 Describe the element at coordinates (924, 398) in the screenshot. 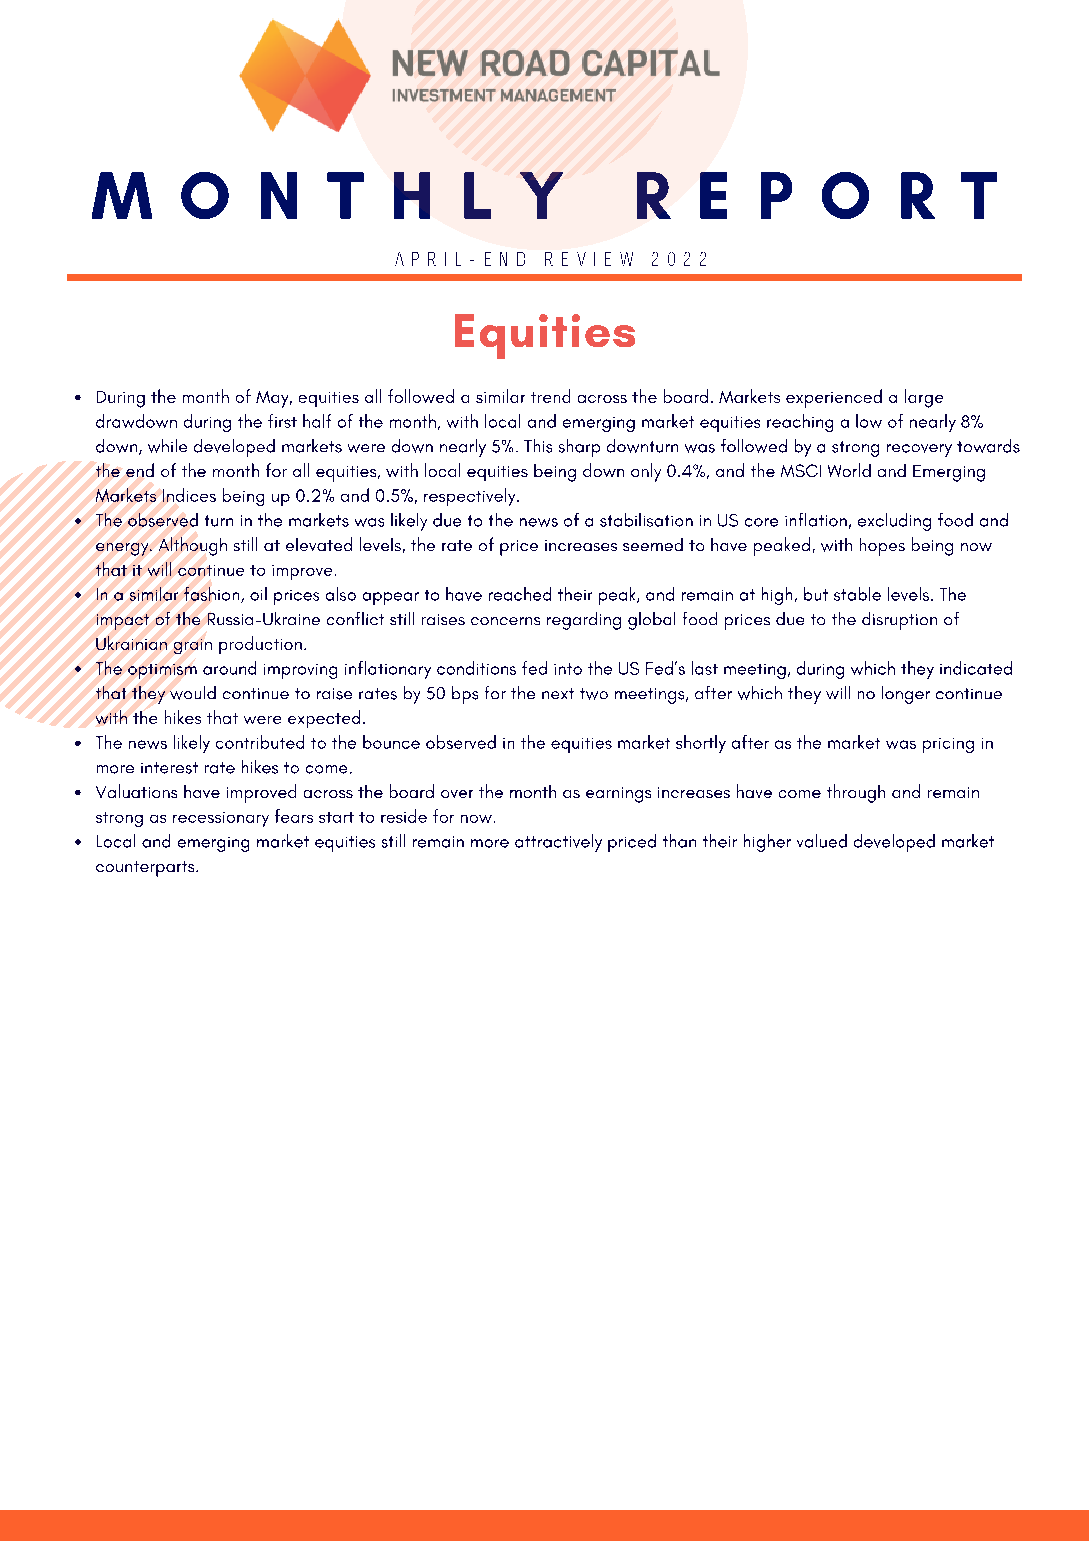

I see `large` at that location.
